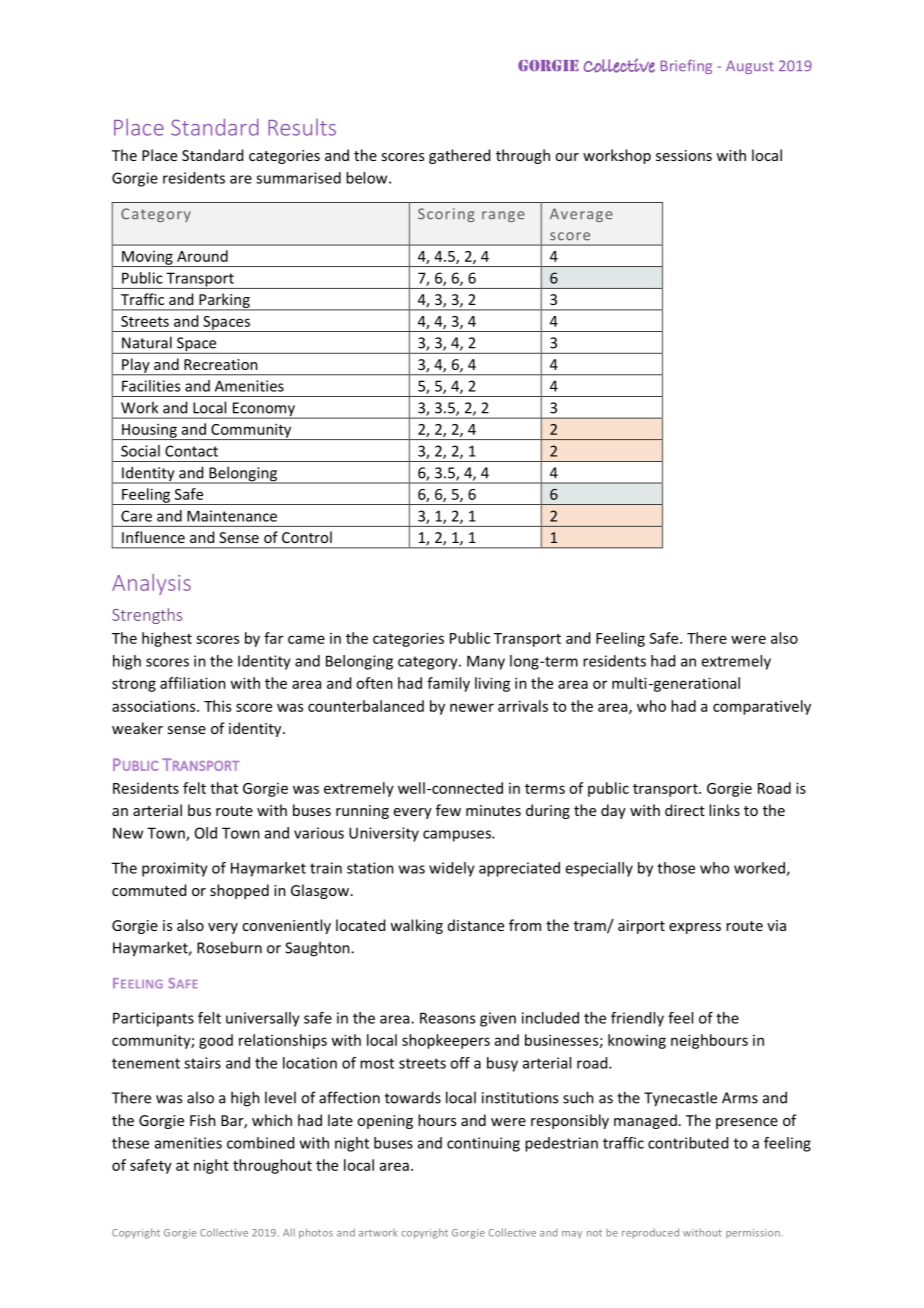  Describe the element at coordinates (368, 178) in the screenshot. I see `below` at that location.
